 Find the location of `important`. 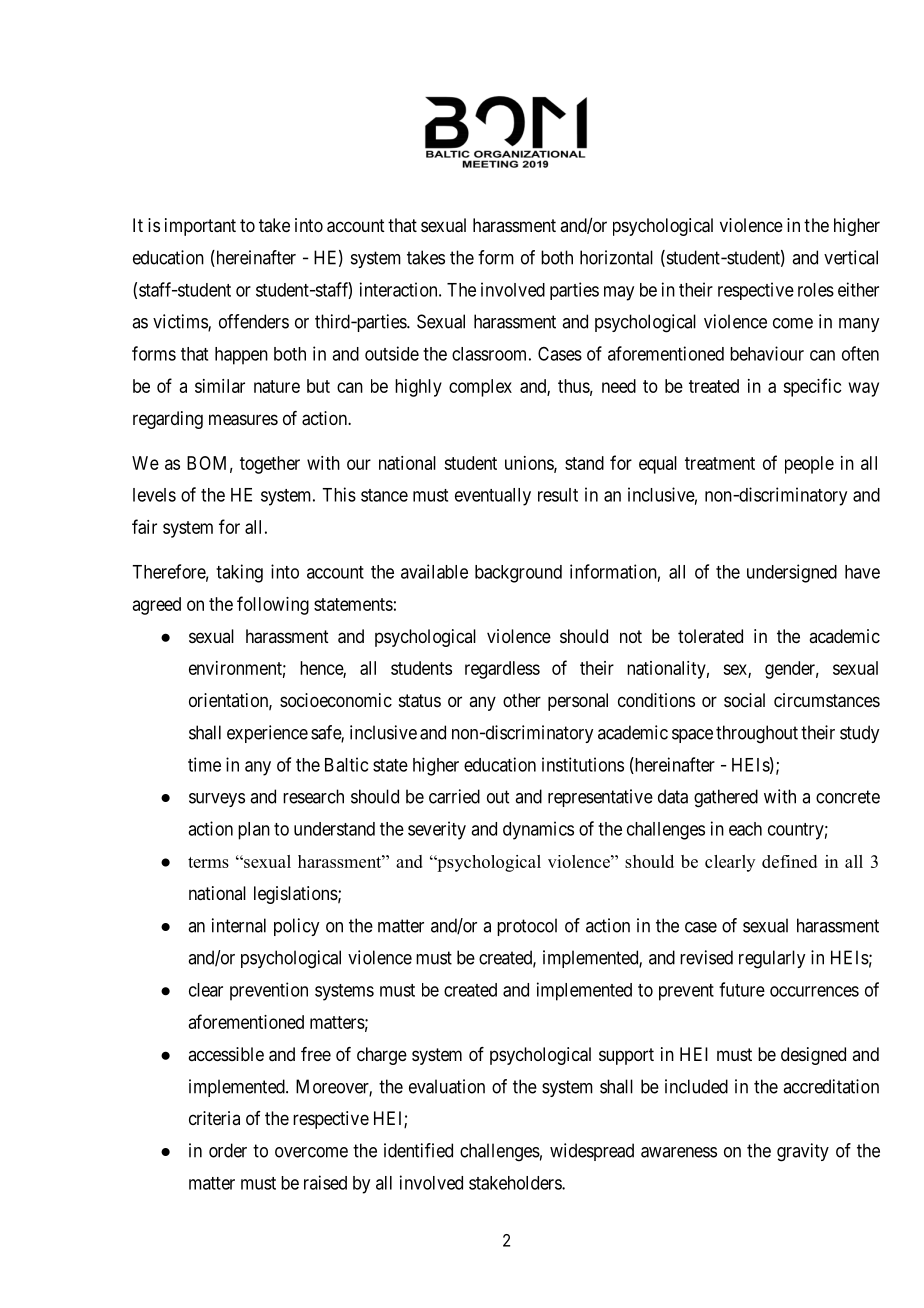

important is located at coordinates (200, 227).
